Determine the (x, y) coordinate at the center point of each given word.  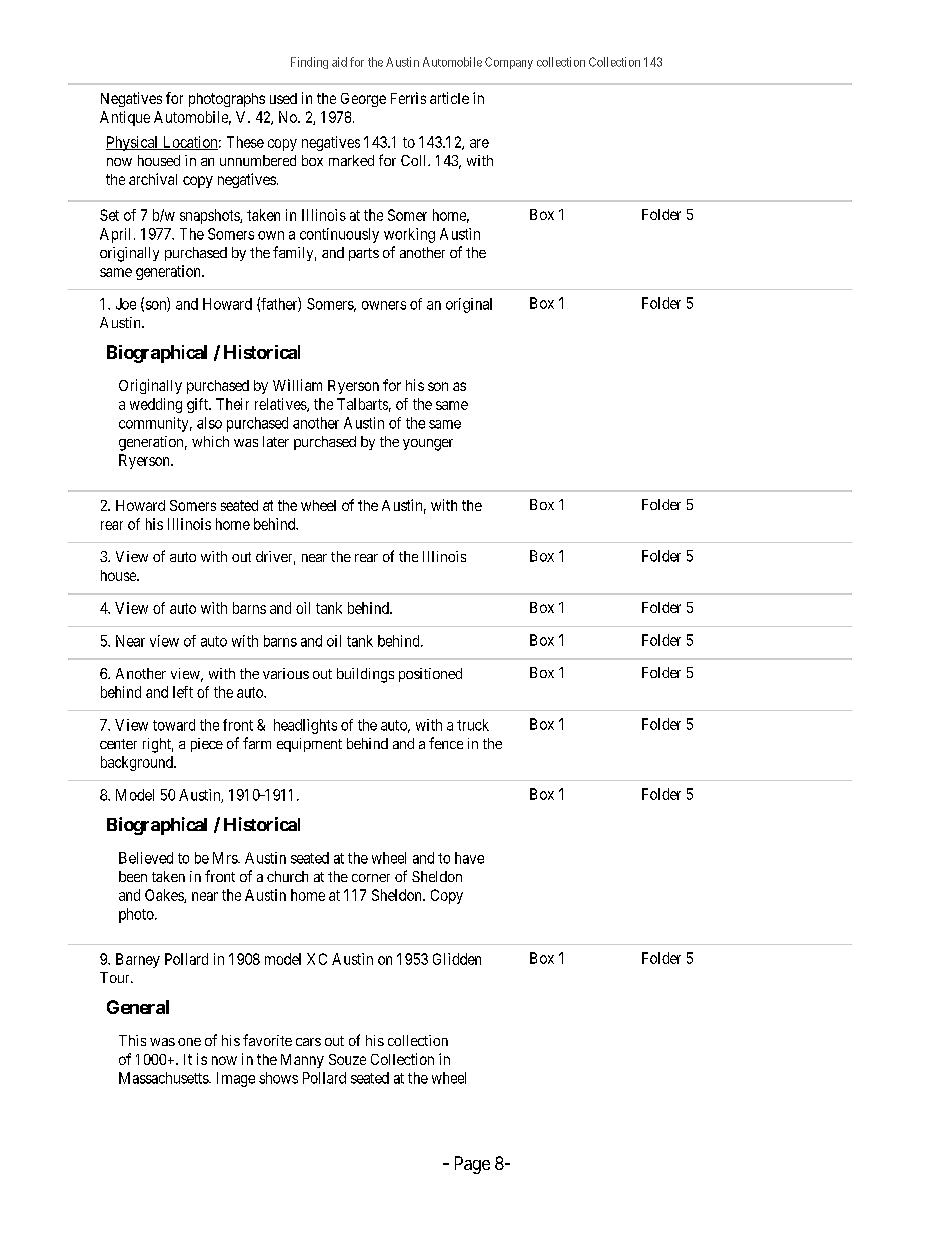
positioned (430, 675)
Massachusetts (164, 1078)
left (183, 692)
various (286, 673)
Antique (125, 118)
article (449, 98)
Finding (309, 63)
